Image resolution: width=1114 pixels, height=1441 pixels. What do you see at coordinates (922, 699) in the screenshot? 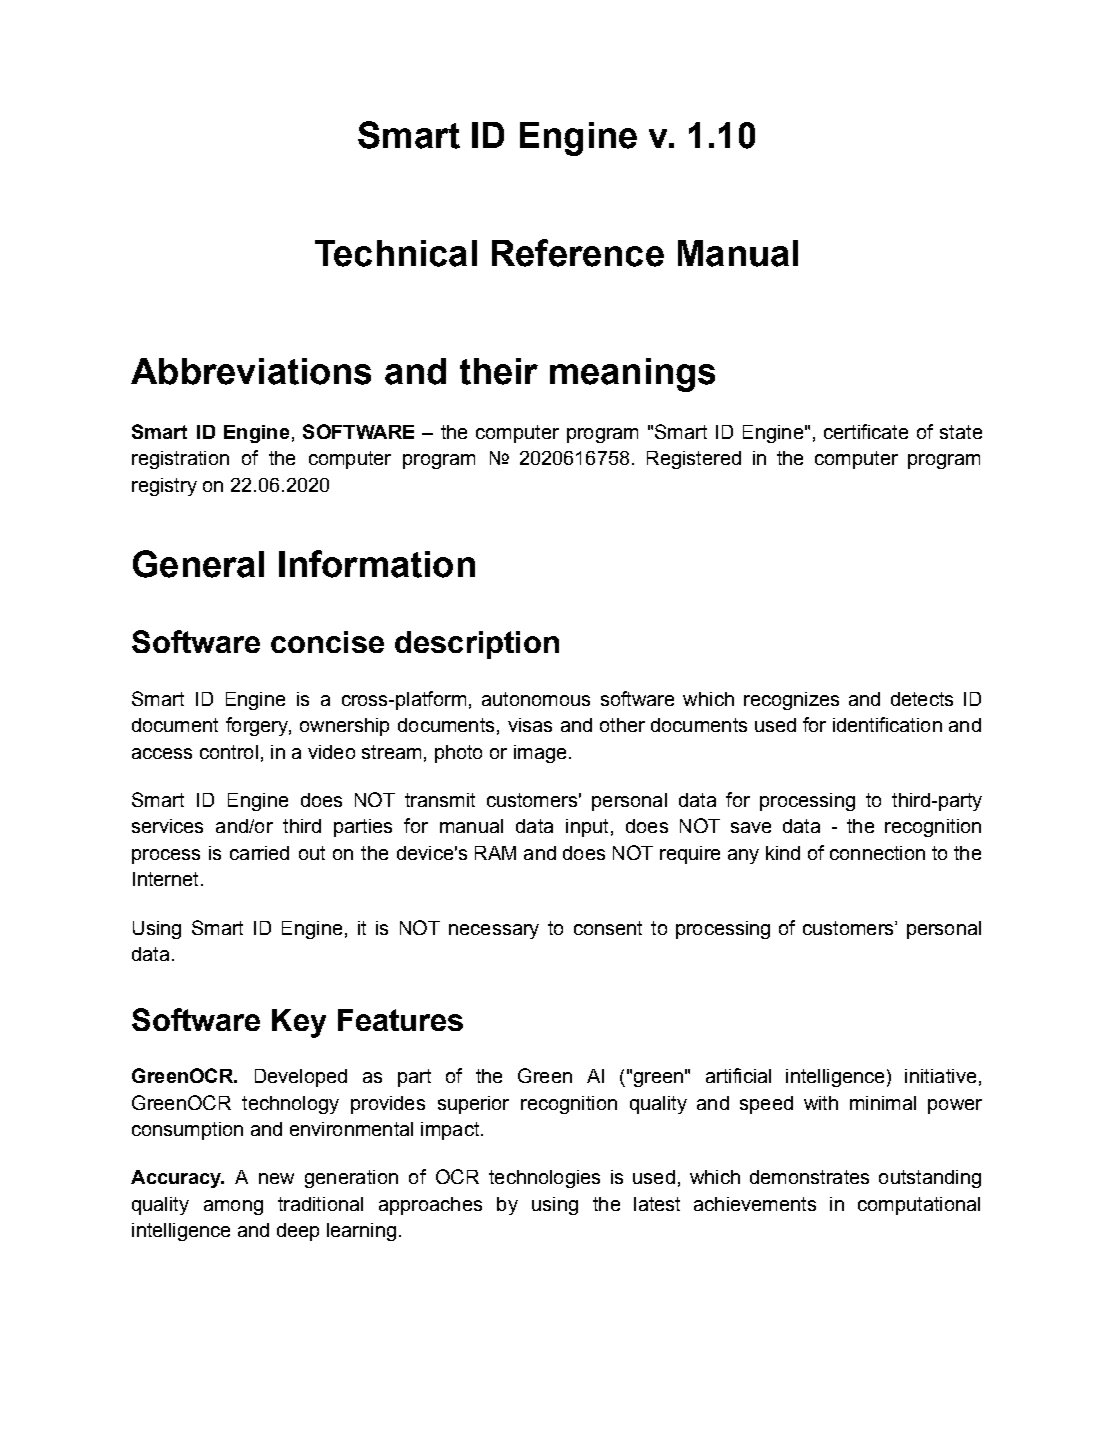
I see `detects` at bounding box center [922, 699].
